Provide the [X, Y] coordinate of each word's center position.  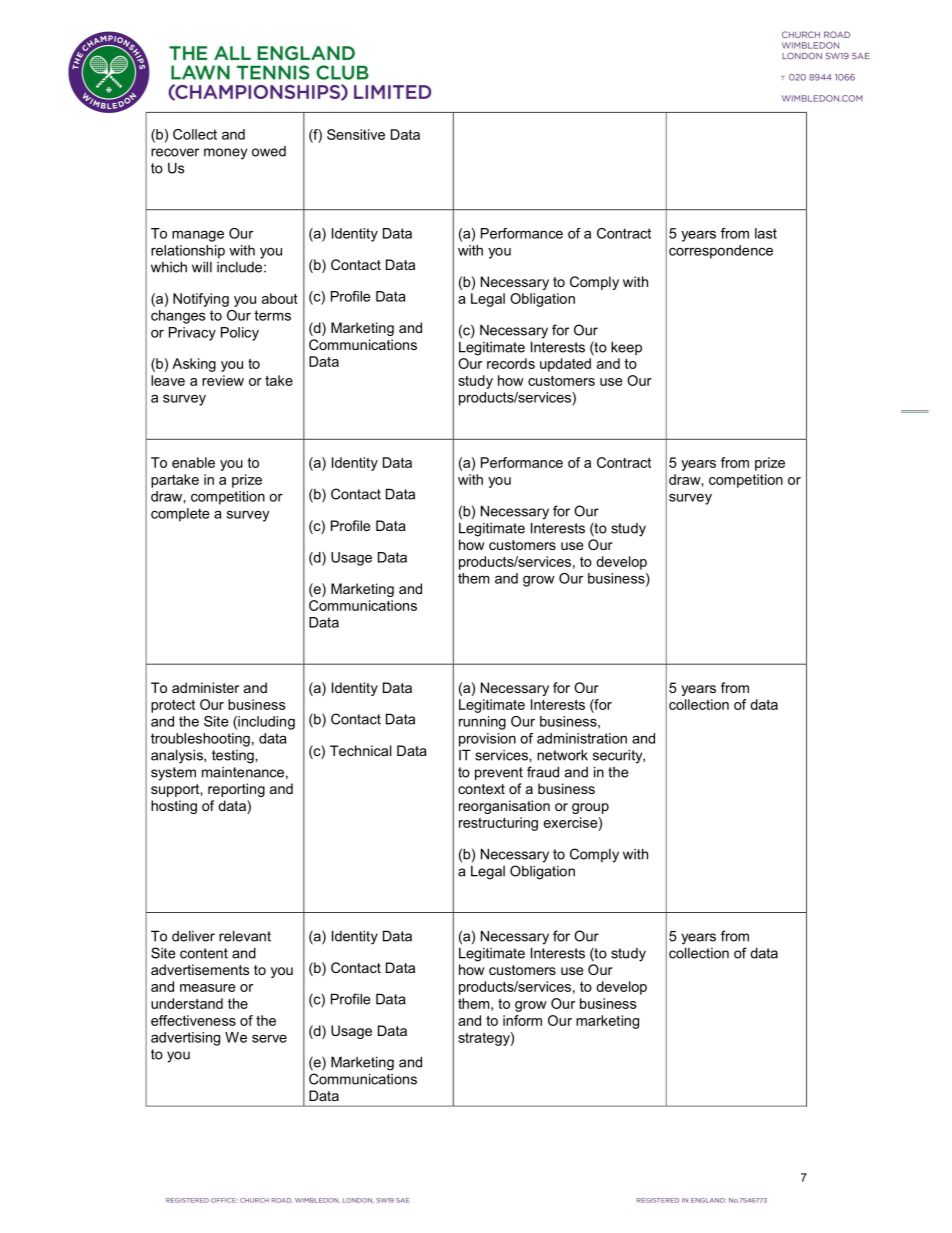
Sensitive [356, 134]
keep [626, 348]
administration [582, 738]
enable [193, 462]
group [590, 808]
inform [522, 1020]
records [511, 363]
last [766, 233]
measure [207, 988]
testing [234, 757]
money [225, 154]
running [482, 723]
